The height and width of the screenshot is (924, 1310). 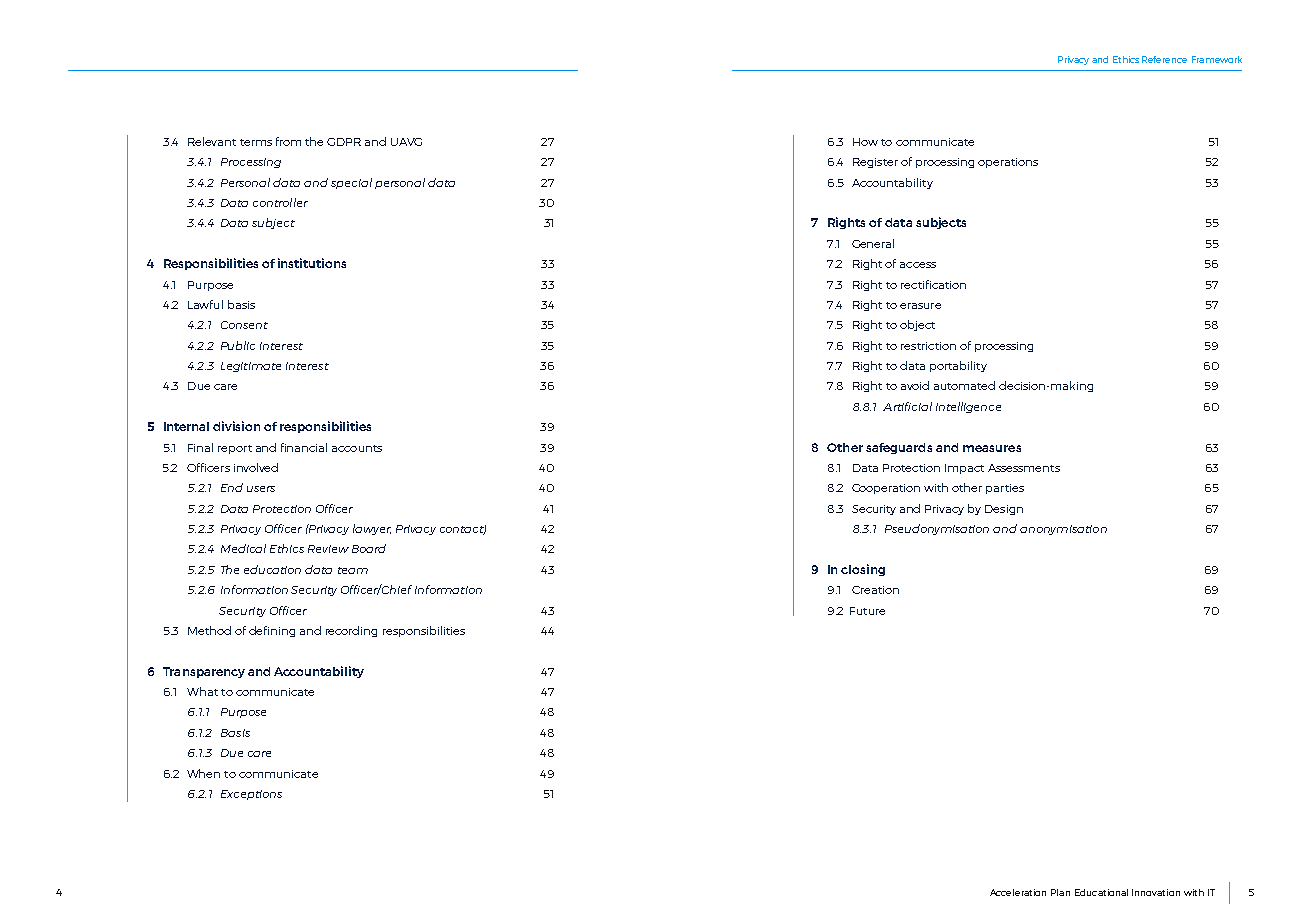 What do you see at coordinates (865, 142) in the screenshot?
I see `How` at bounding box center [865, 142].
